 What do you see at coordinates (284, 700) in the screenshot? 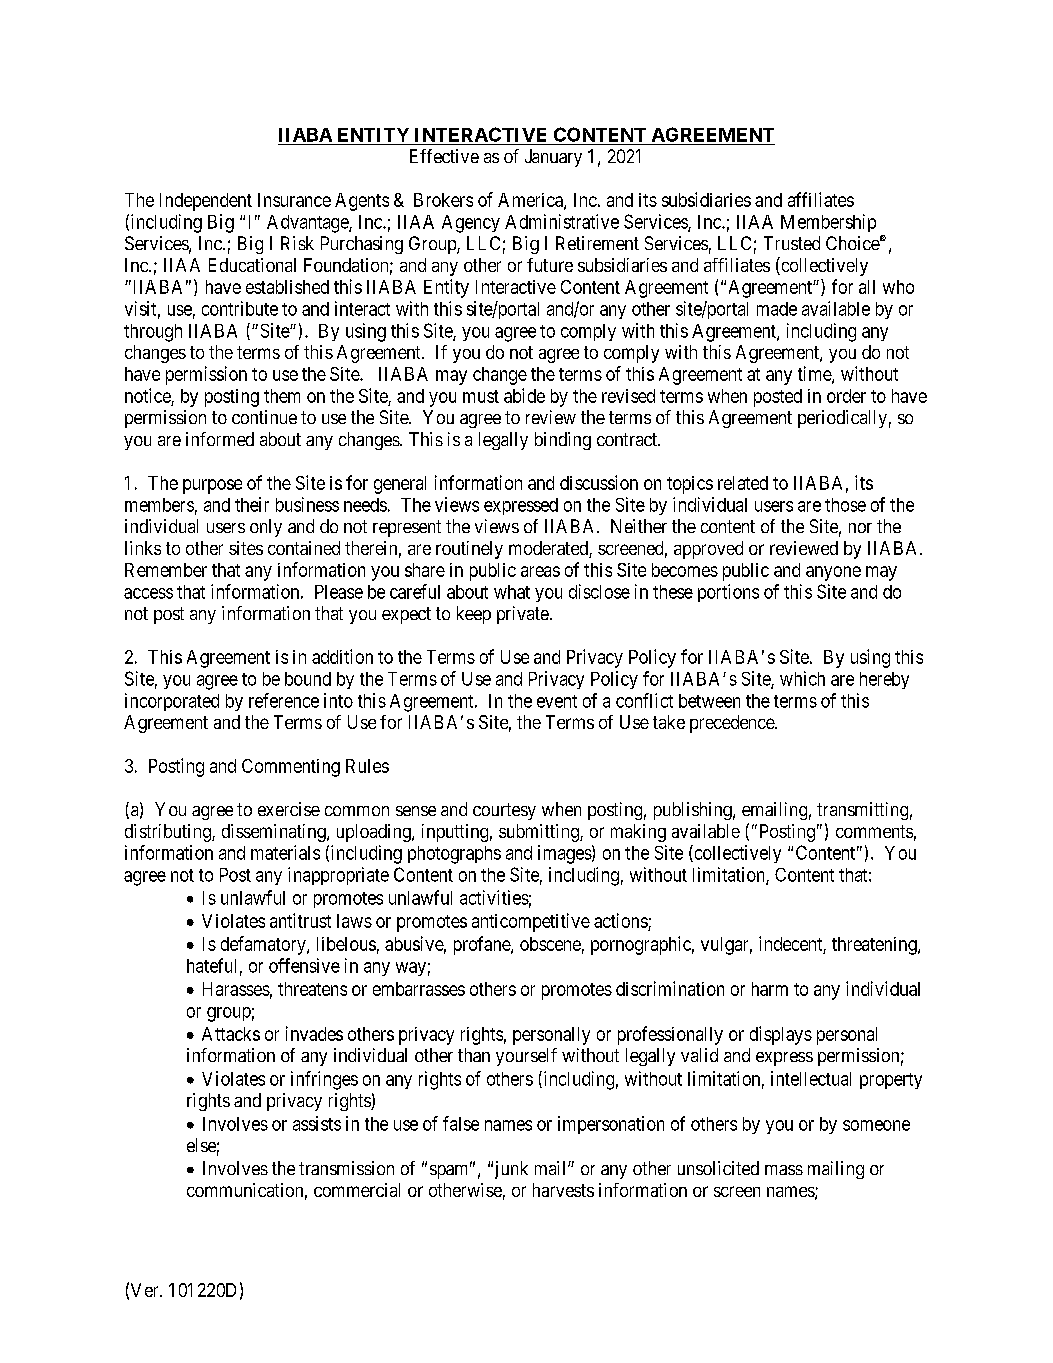
I see `reference` at bounding box center [284, 700].
